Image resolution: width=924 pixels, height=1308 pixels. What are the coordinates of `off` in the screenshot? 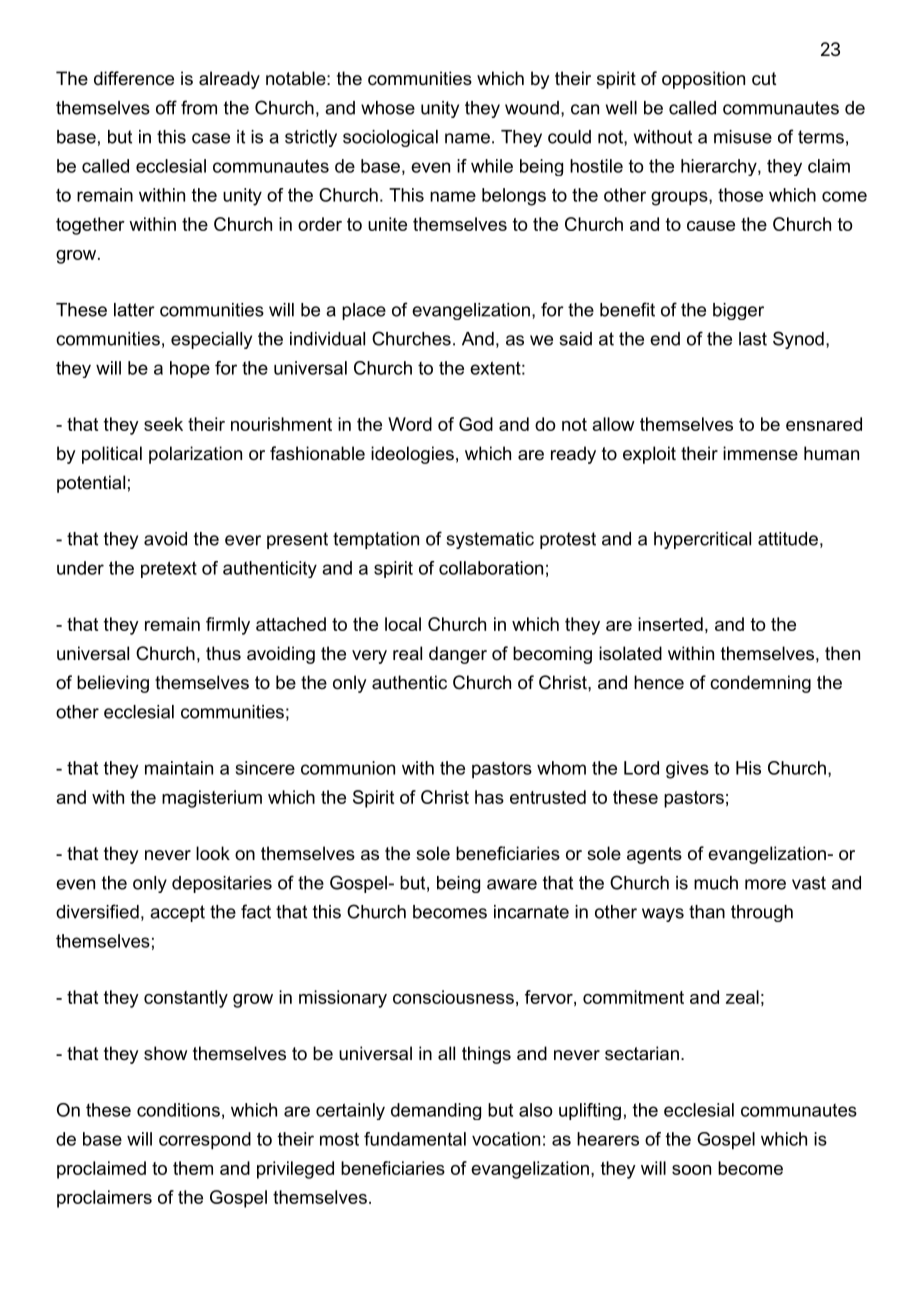 It's located at (166, 107).
